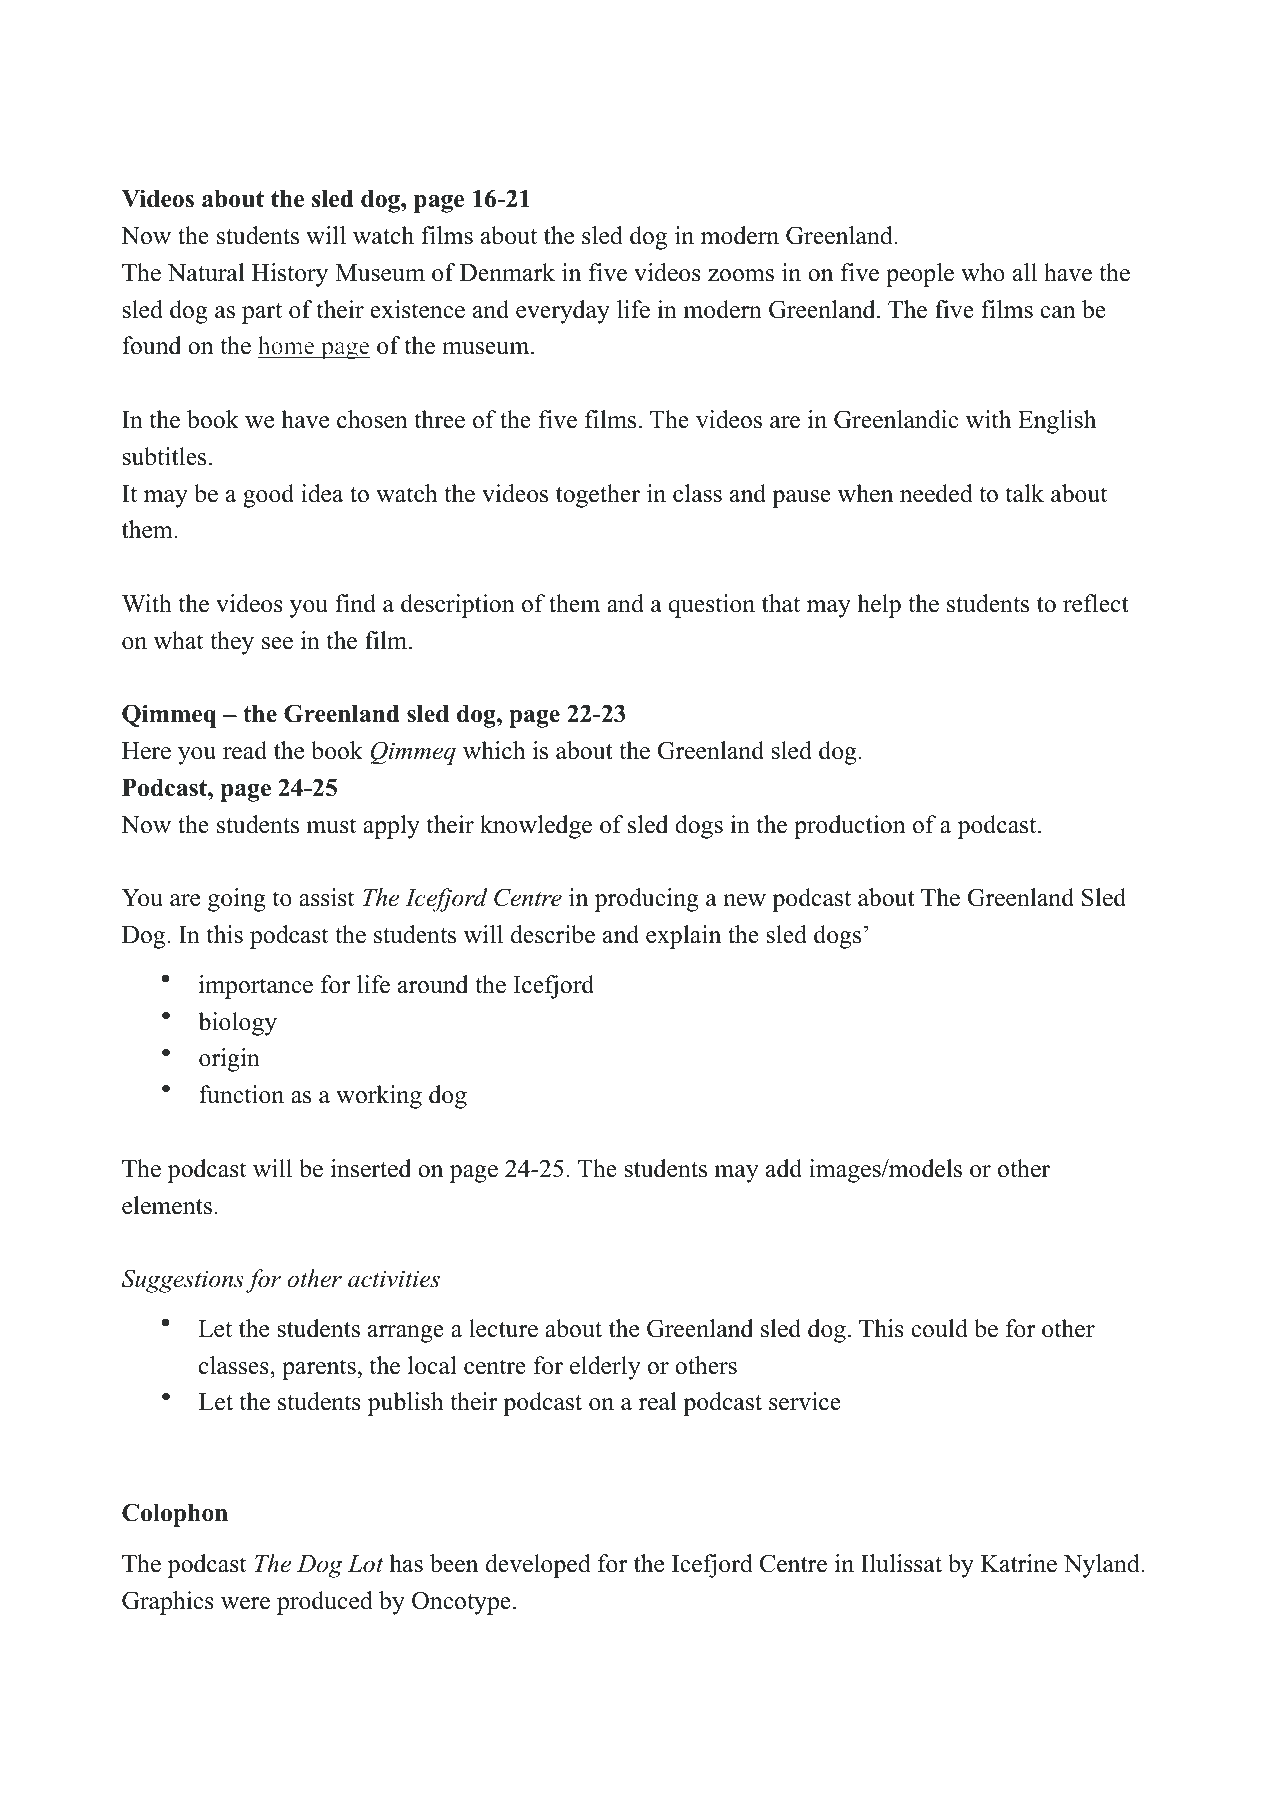  I want to click on could, so click(939, 1328).
